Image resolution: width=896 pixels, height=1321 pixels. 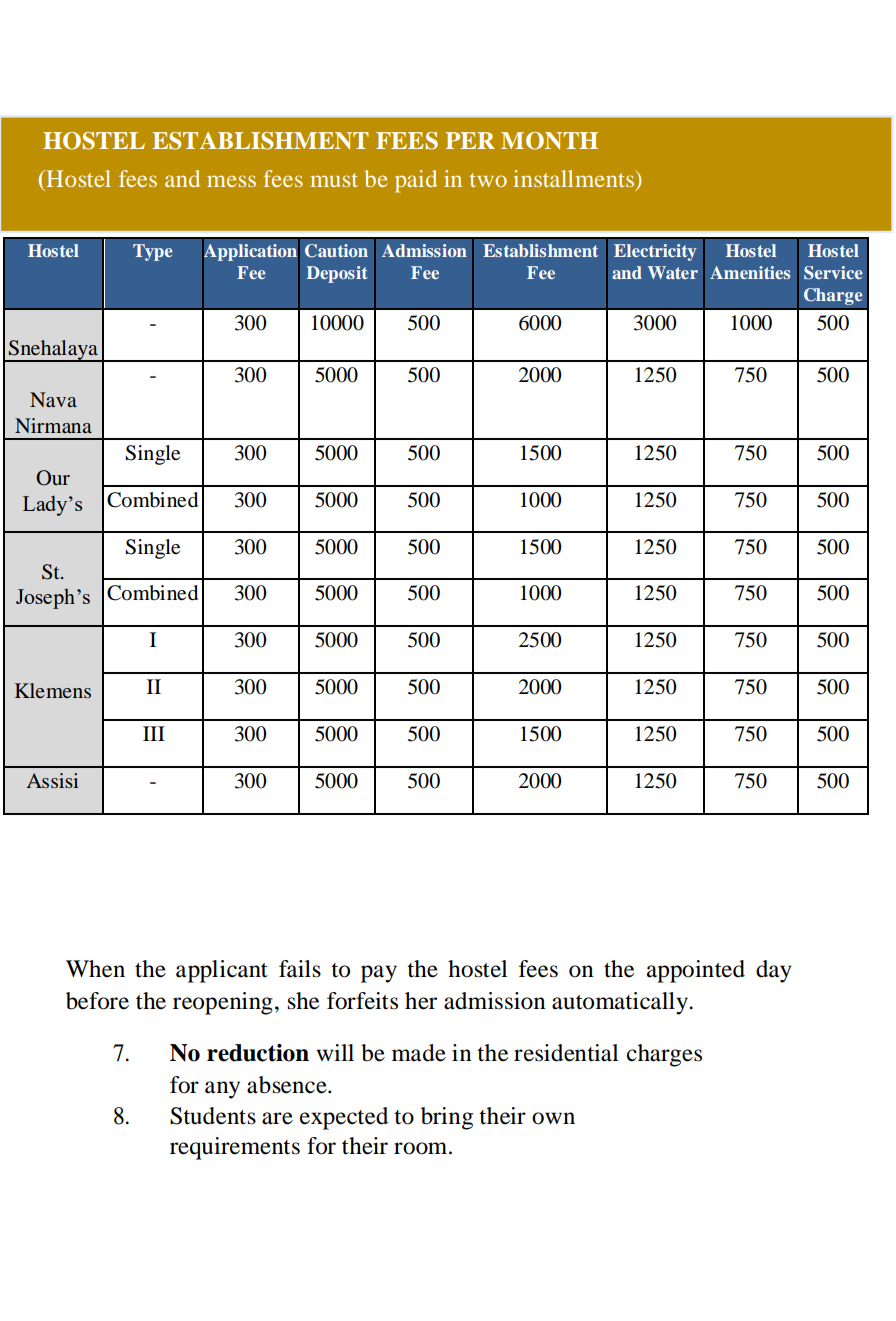 What do you see at coordinates (53, 780) in the screenshot?
I see `Assisi` at bounding box center [53, 780].
